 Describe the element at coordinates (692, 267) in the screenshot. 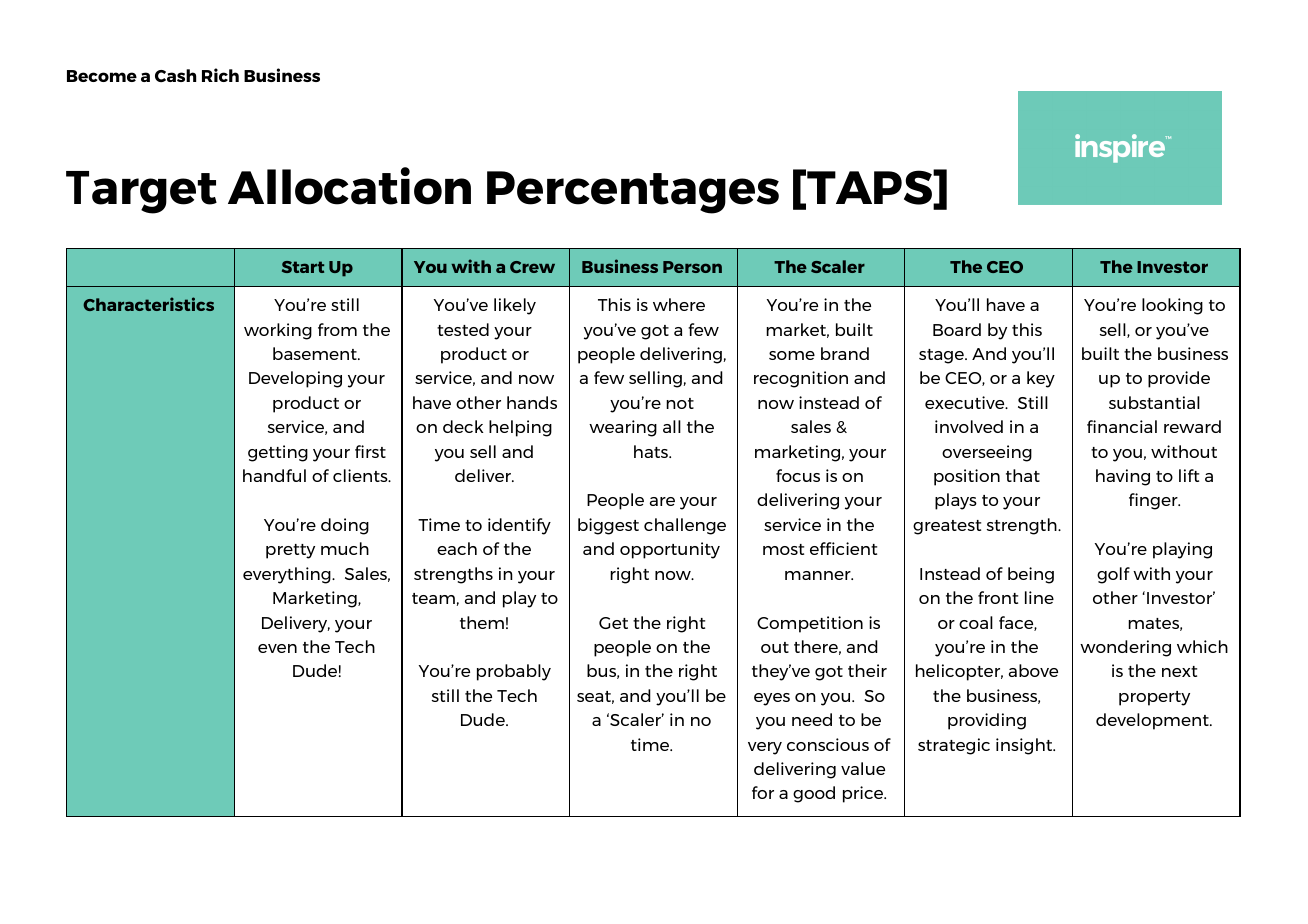

I see `Person` at that location.
